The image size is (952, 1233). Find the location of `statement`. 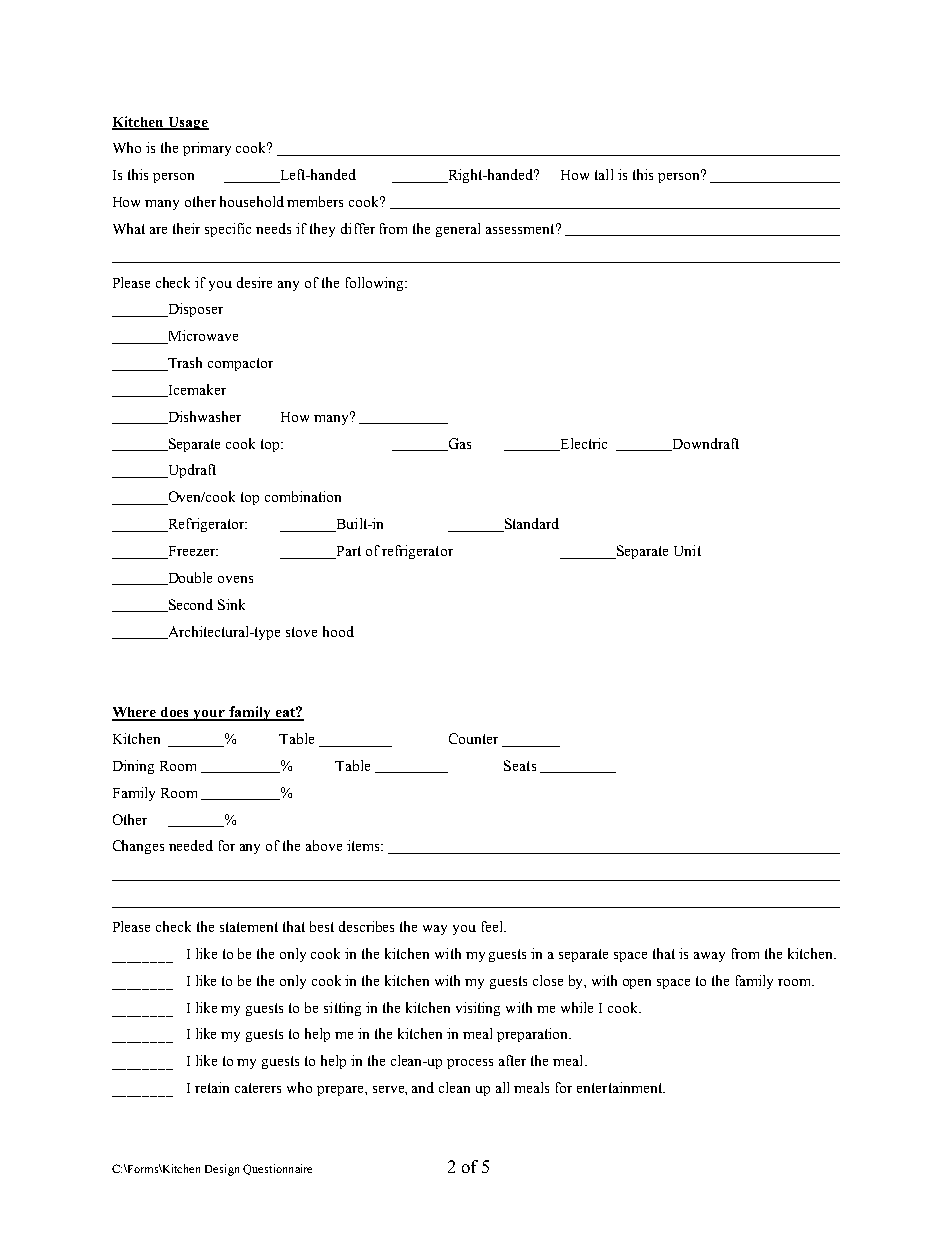

statement is located at coordinates (249, 927).
